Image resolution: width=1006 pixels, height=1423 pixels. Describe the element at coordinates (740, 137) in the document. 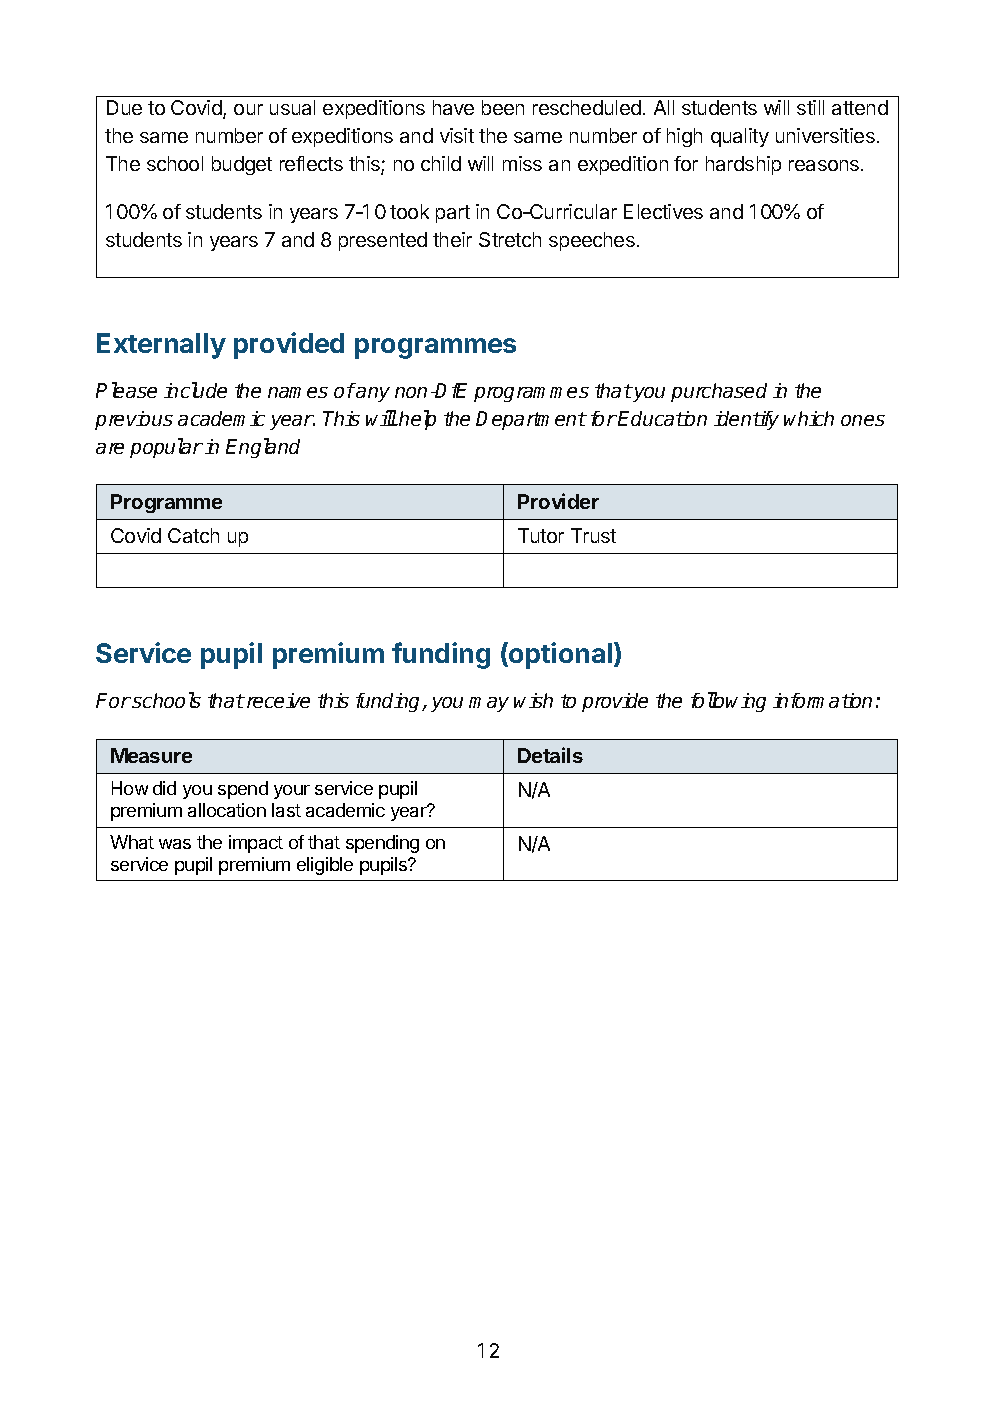

I see `quality` at that location.
